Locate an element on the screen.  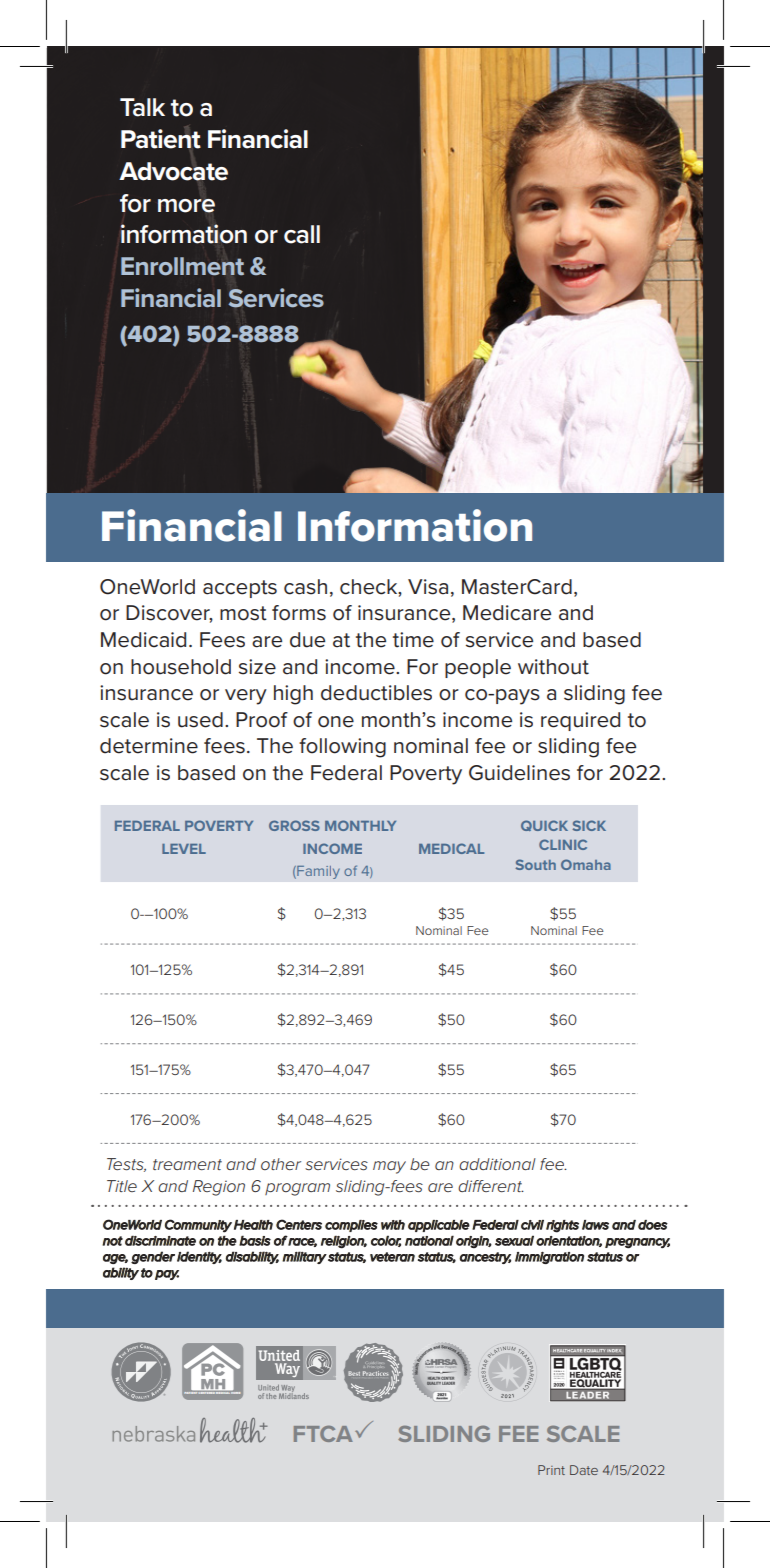
required is located at coordinates (580, 721).
